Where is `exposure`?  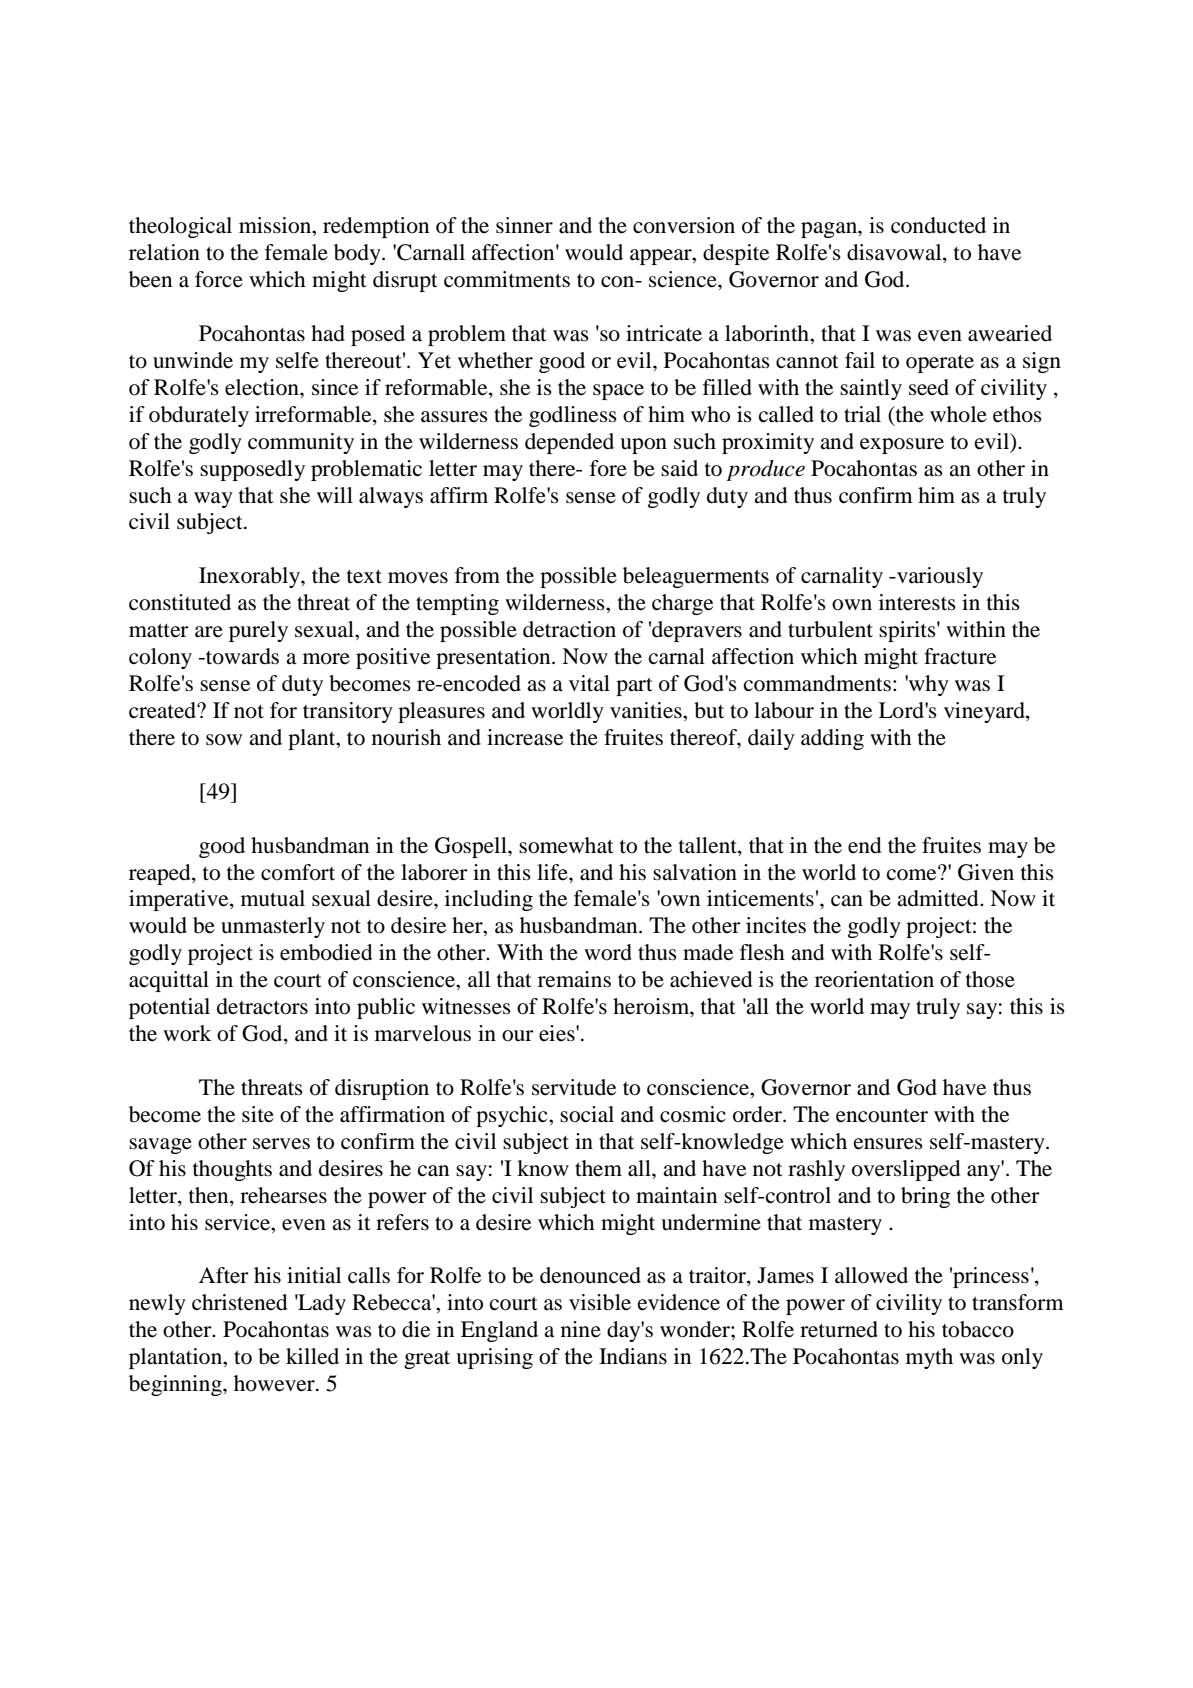
exposure is located at coordinates (902, 446).
